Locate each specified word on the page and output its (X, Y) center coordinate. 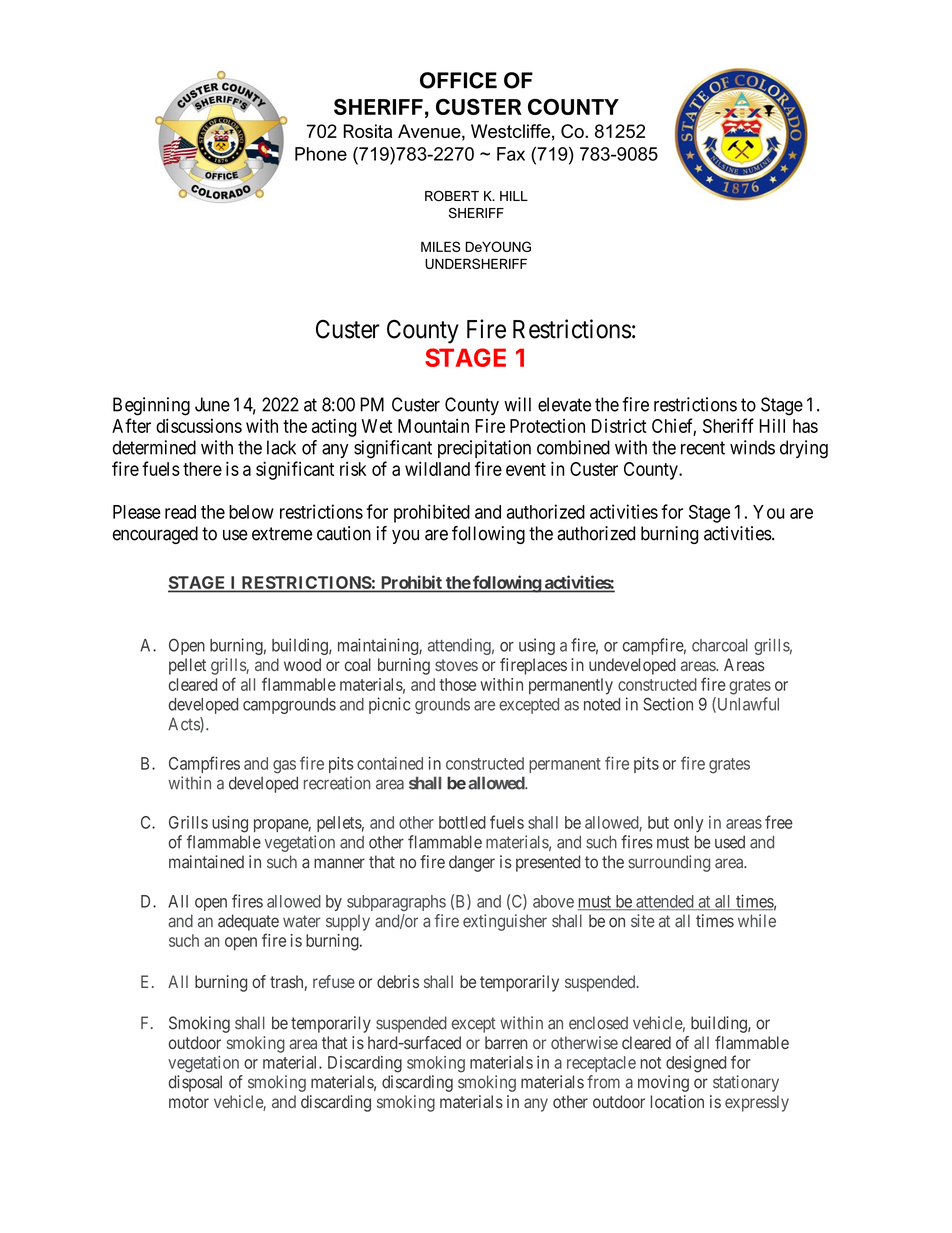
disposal (195, 1083)
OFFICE (458, 80)
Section (668, 704)
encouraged (155, 535)
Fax (511, 154)
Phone (321, 154)
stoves (456, 665)
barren (506, 1042)
